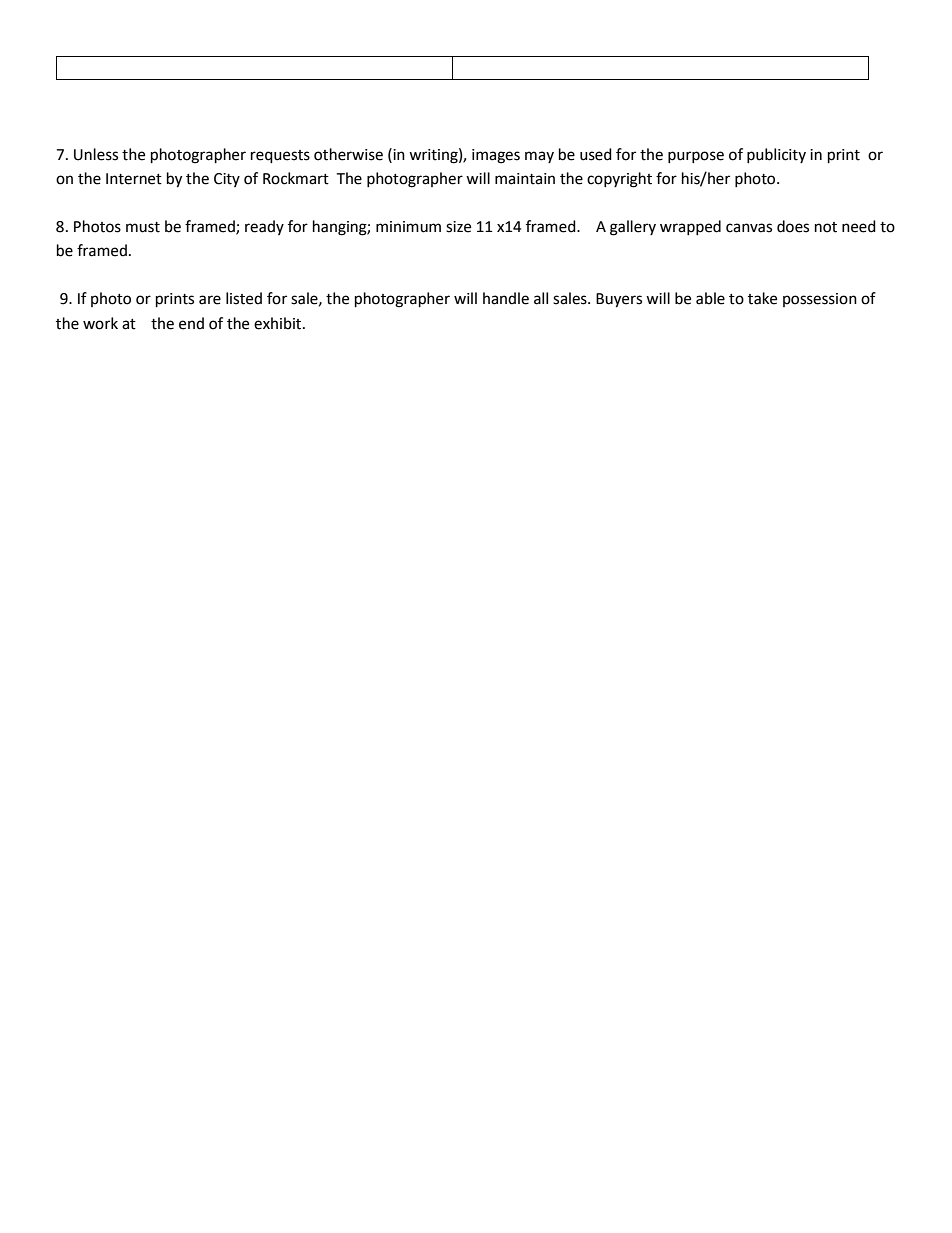 This page has height=1233, width=952. Describe the element at coordinates (496, 156) in the page. I see `images` at that location.
